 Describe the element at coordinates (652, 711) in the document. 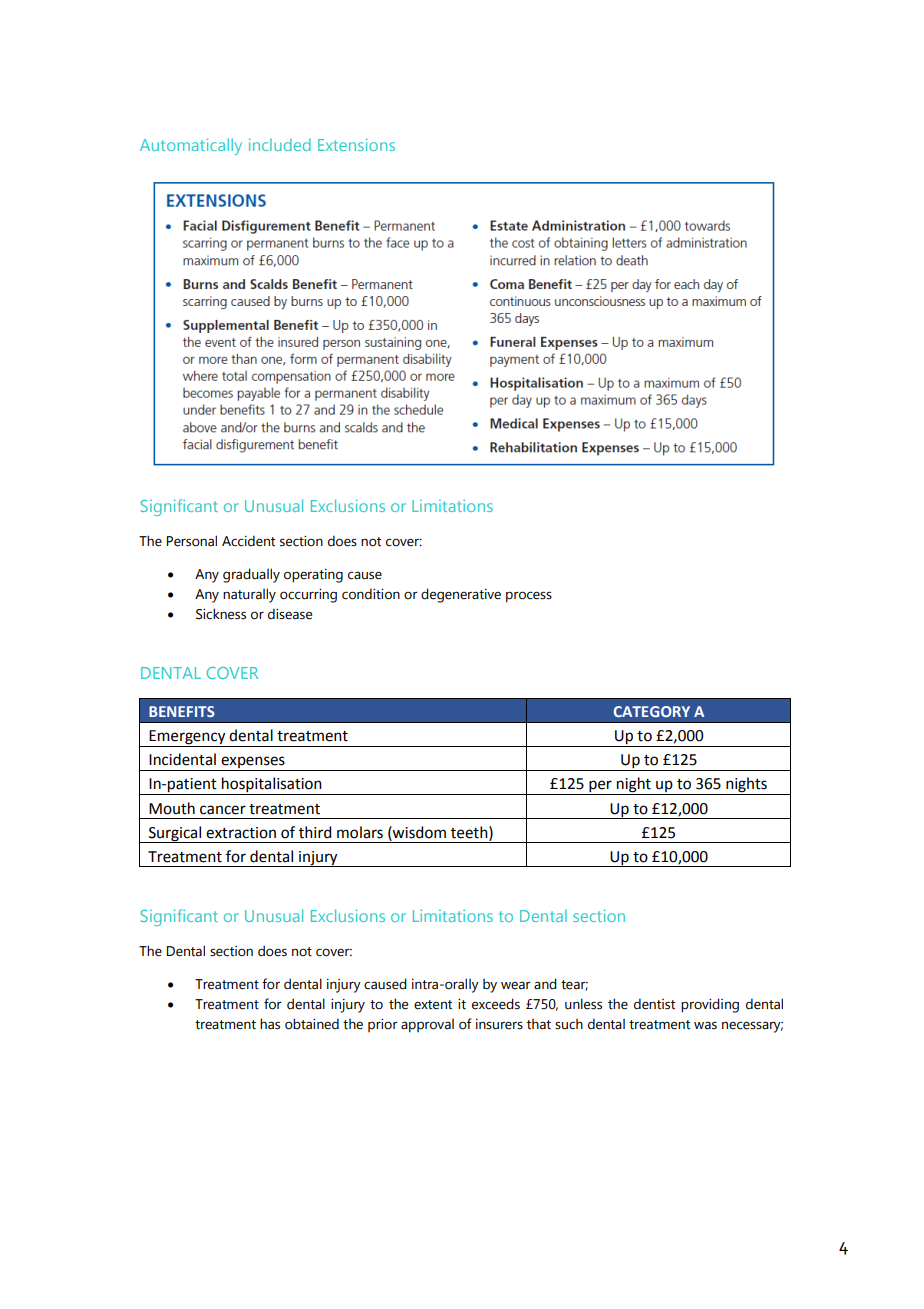

I see `CATEGORY` at that location.
